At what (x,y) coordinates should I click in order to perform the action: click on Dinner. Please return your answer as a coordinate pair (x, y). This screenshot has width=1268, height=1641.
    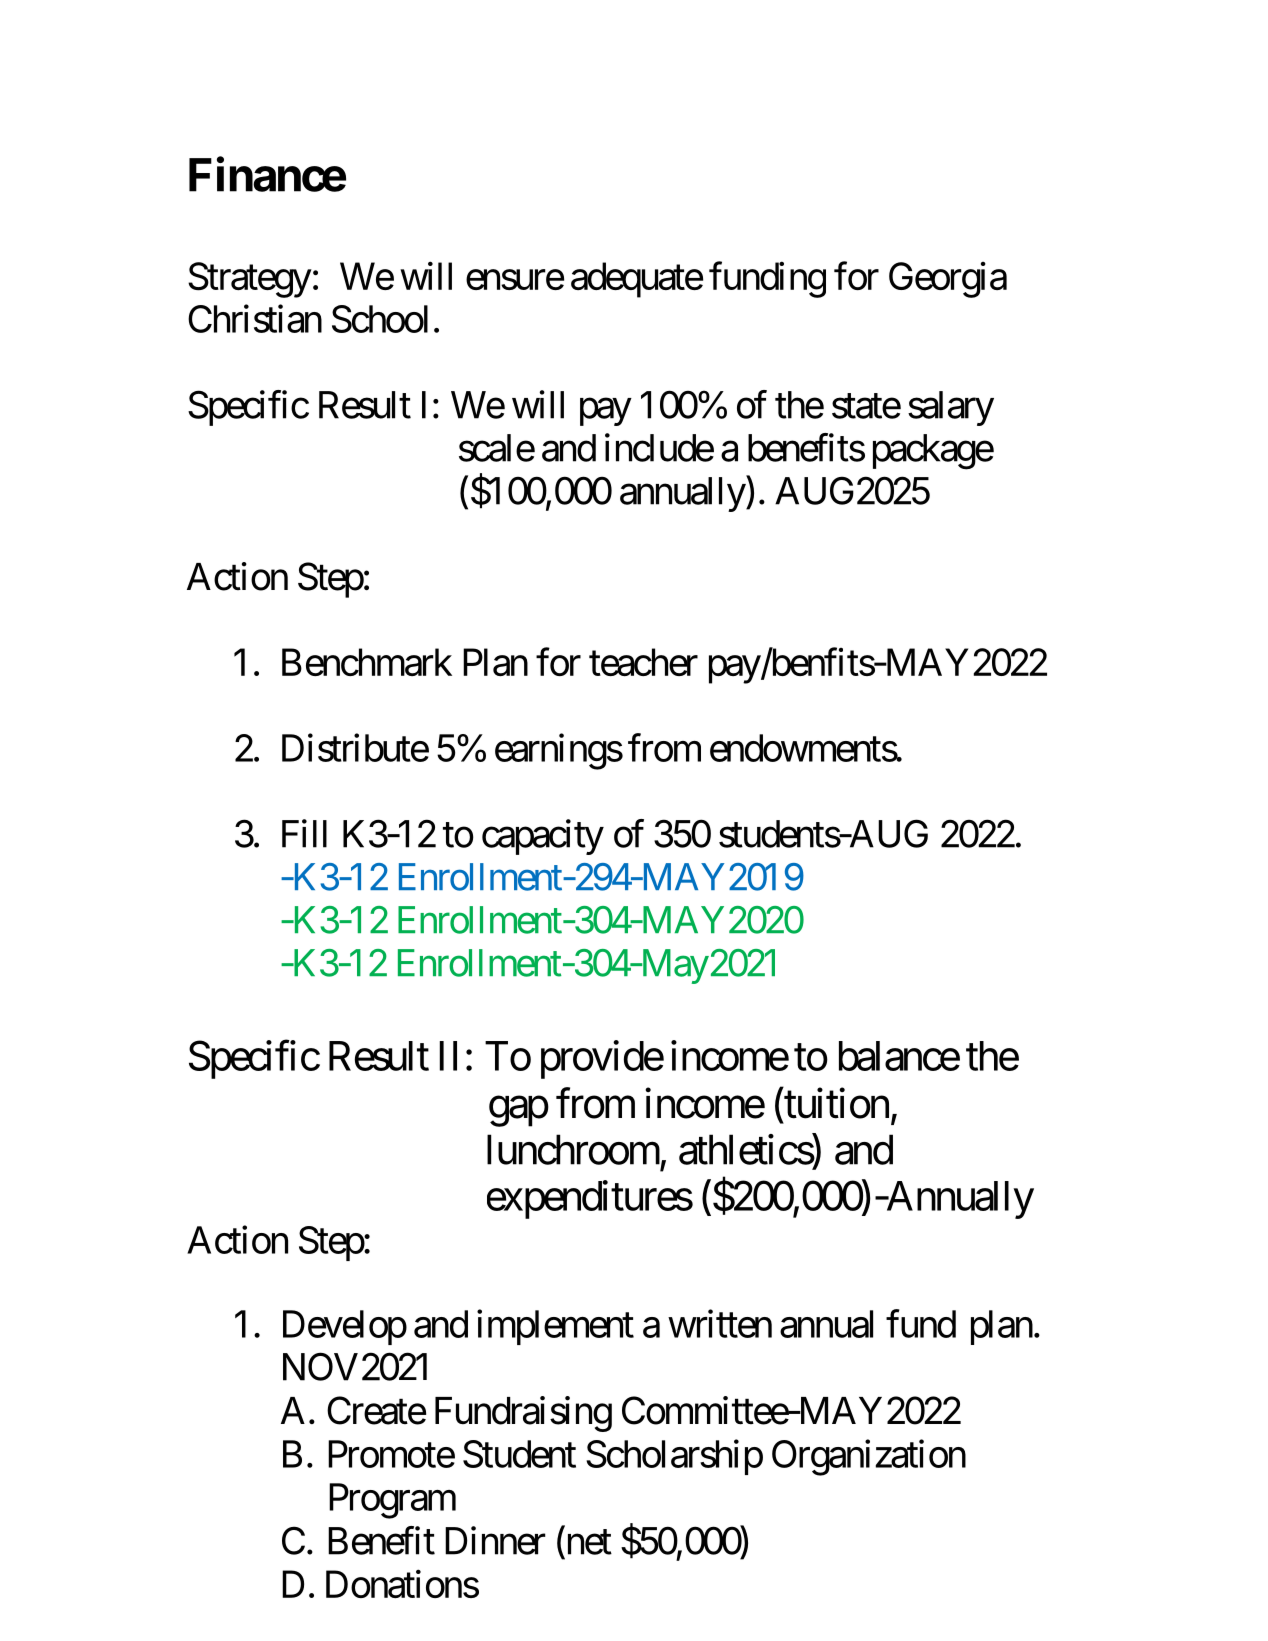
    Looking at the image, I should click on (495, 1540).
